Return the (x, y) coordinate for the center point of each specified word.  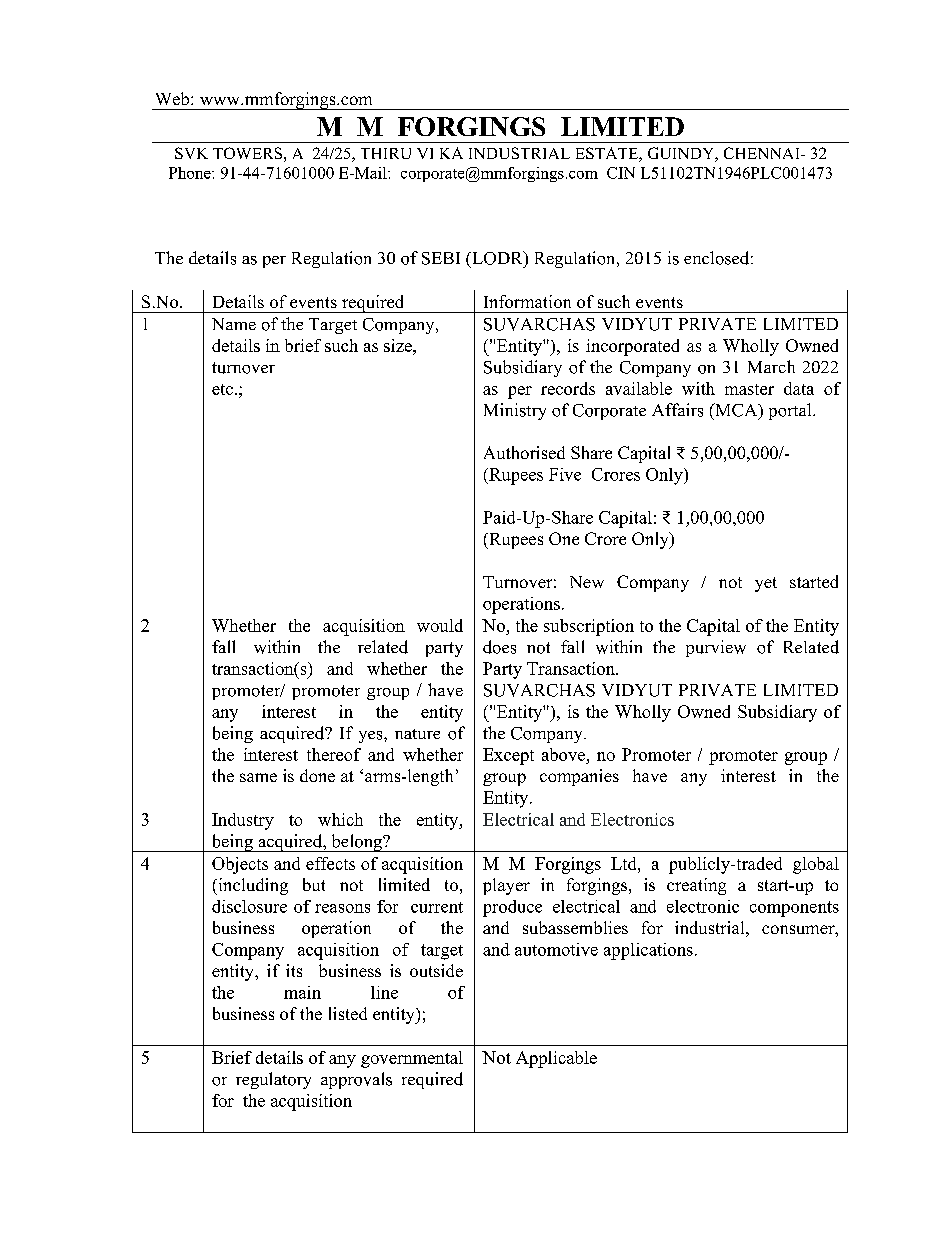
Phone (191, 173)
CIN (621, 173)
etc (222, 389)
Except (508, 756)
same (258, 777)
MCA (736, 411)
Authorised (524, 452)
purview (716, 648)
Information (527, 301)
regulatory (273, 1080)
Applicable (556, 1059)
